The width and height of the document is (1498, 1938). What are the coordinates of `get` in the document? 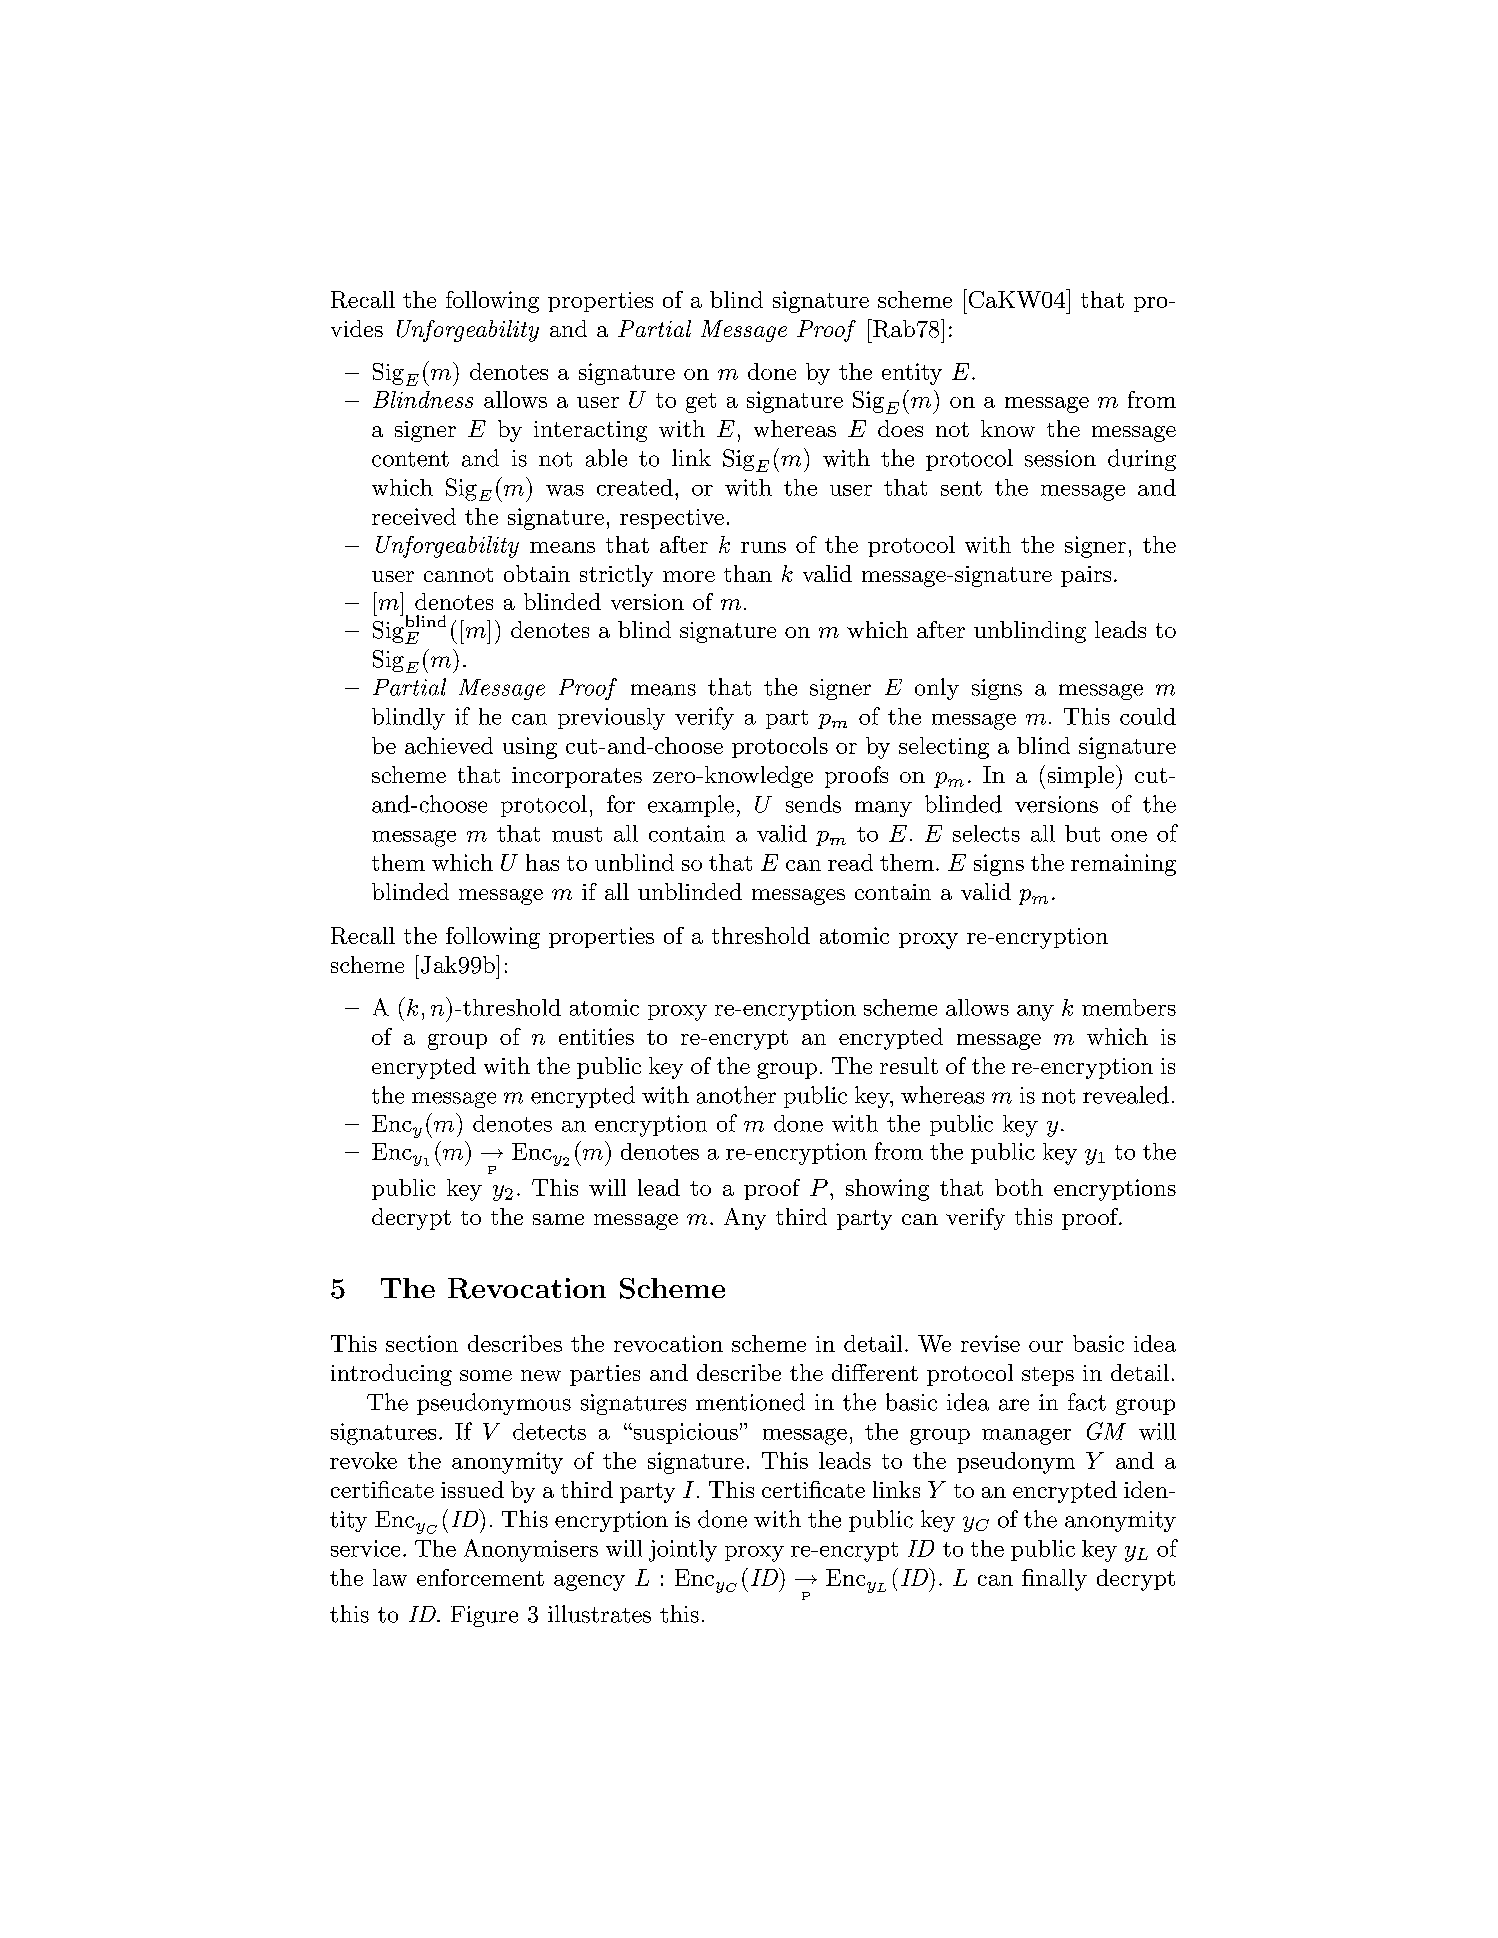 It's located at (701, 403).
